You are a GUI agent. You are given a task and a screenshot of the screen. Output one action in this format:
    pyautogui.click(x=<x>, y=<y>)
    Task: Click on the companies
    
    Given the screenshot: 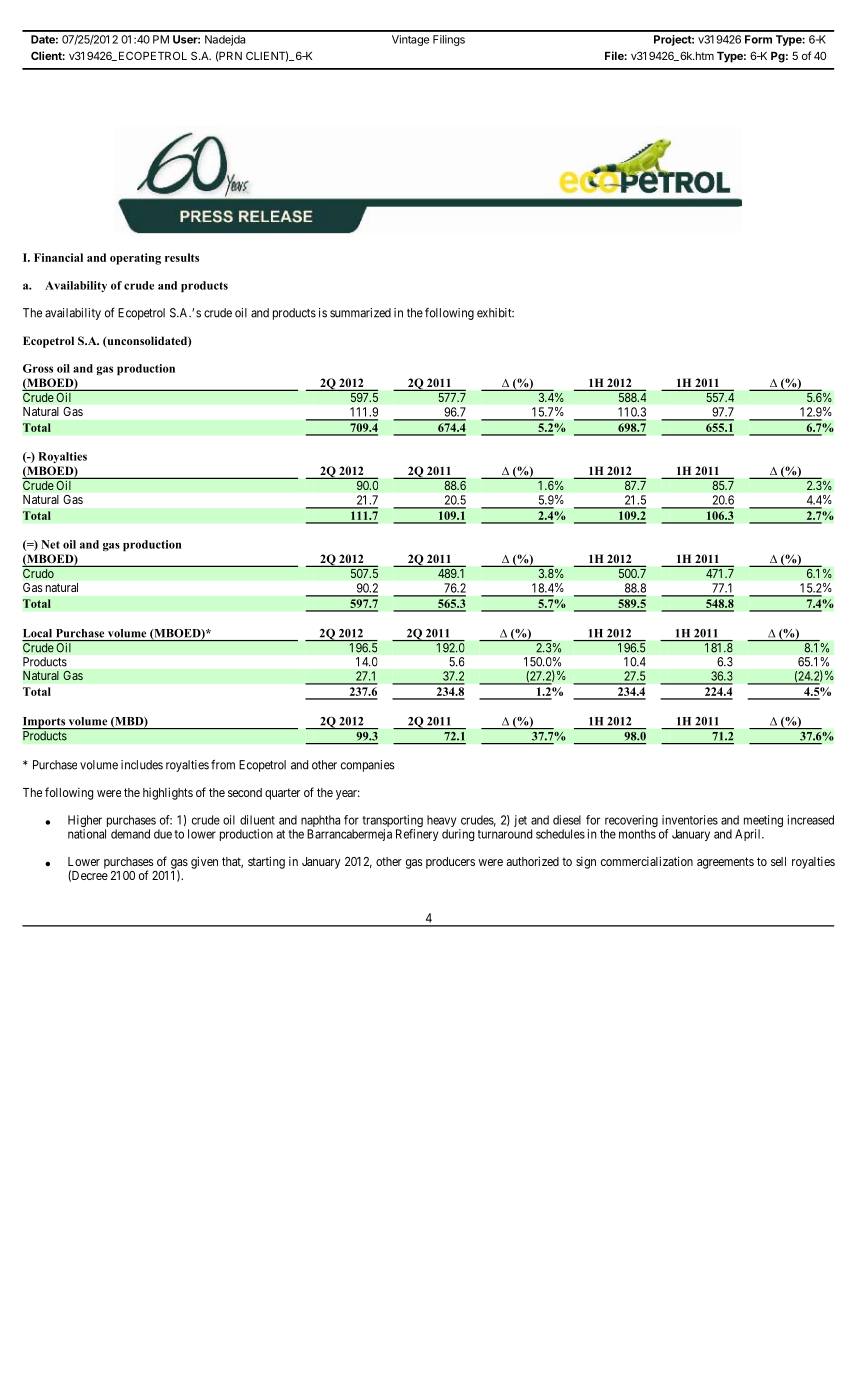 What is the action you would take?
    pyautogui.click(x=368, y=766)
